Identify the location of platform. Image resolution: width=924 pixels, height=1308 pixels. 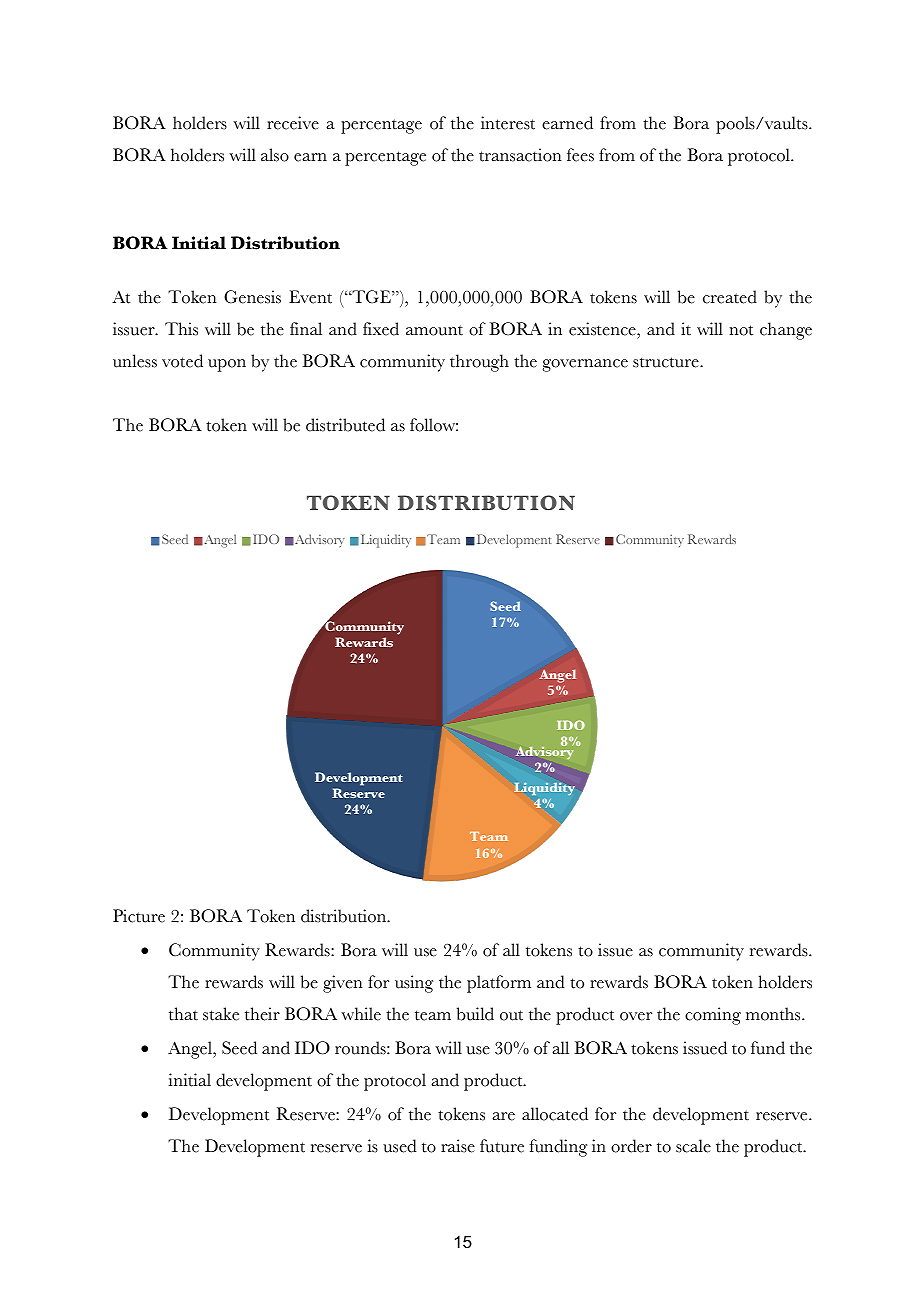
(499, 984).
